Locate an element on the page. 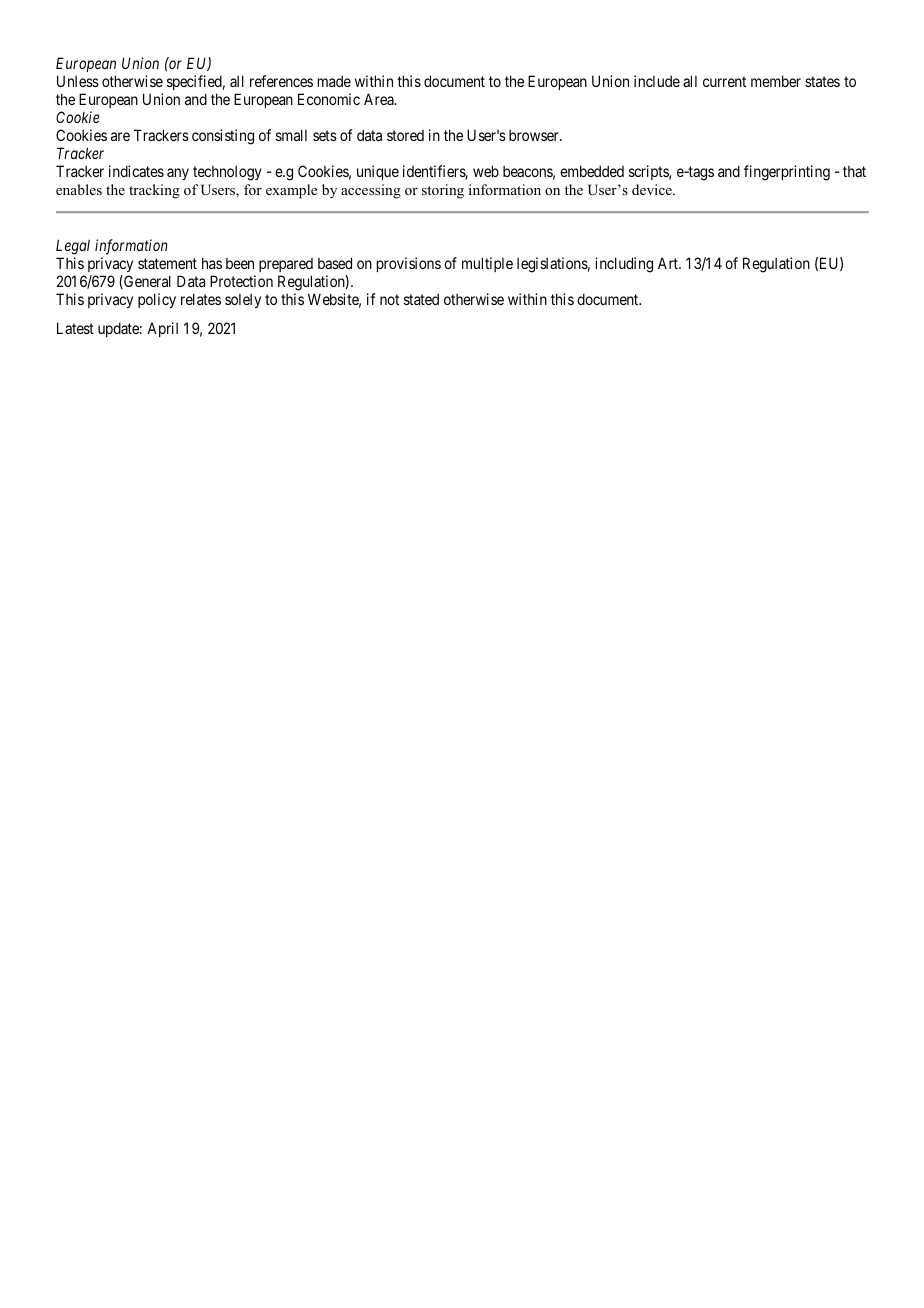 This page has height=1308, width=924. has is located at coordinates (212, 263).
